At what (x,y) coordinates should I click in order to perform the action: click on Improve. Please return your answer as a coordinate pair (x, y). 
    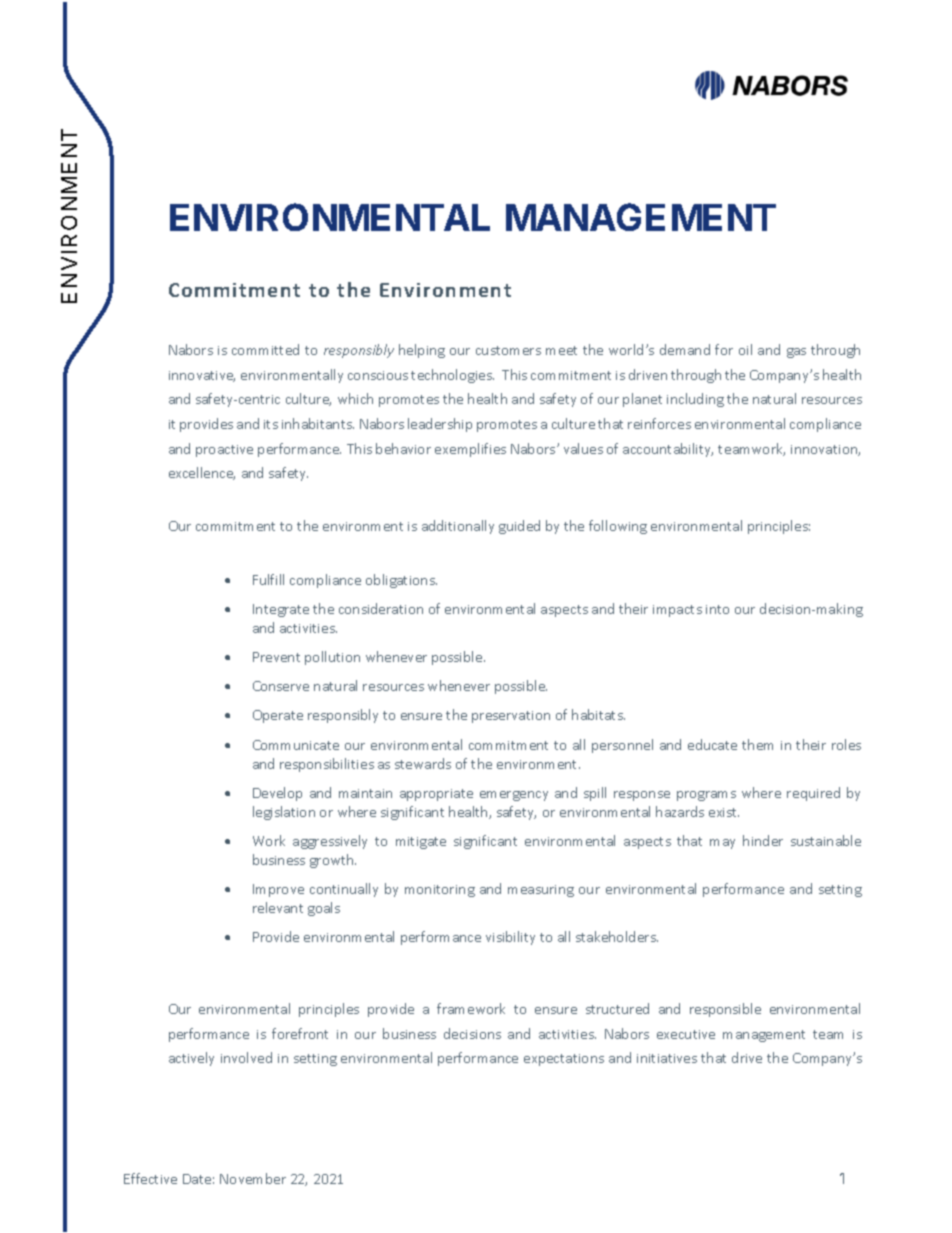
    Looking at the image, I should click on (278, 890).
